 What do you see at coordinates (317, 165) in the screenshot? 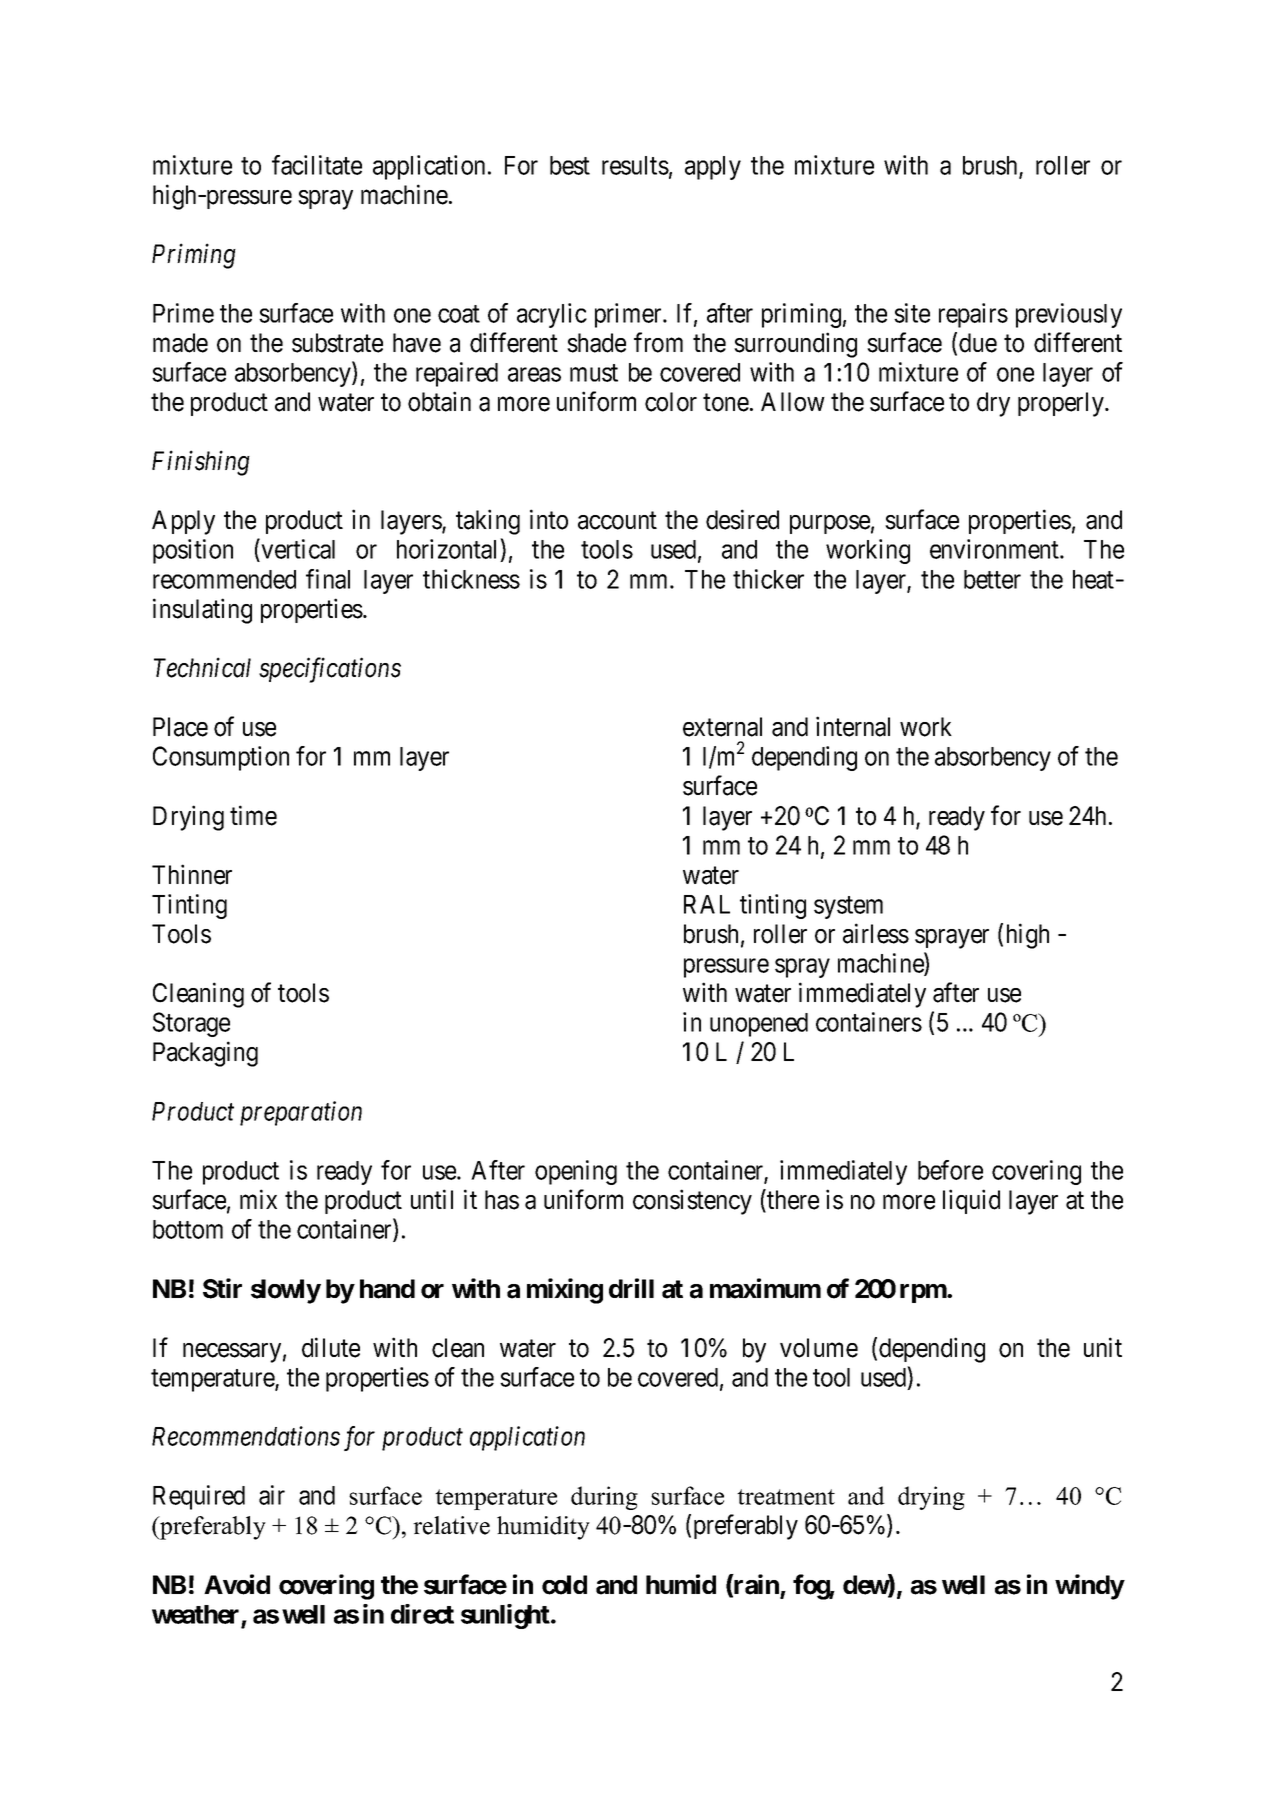
I see `facilitate` at bounding box center [317, 165].
